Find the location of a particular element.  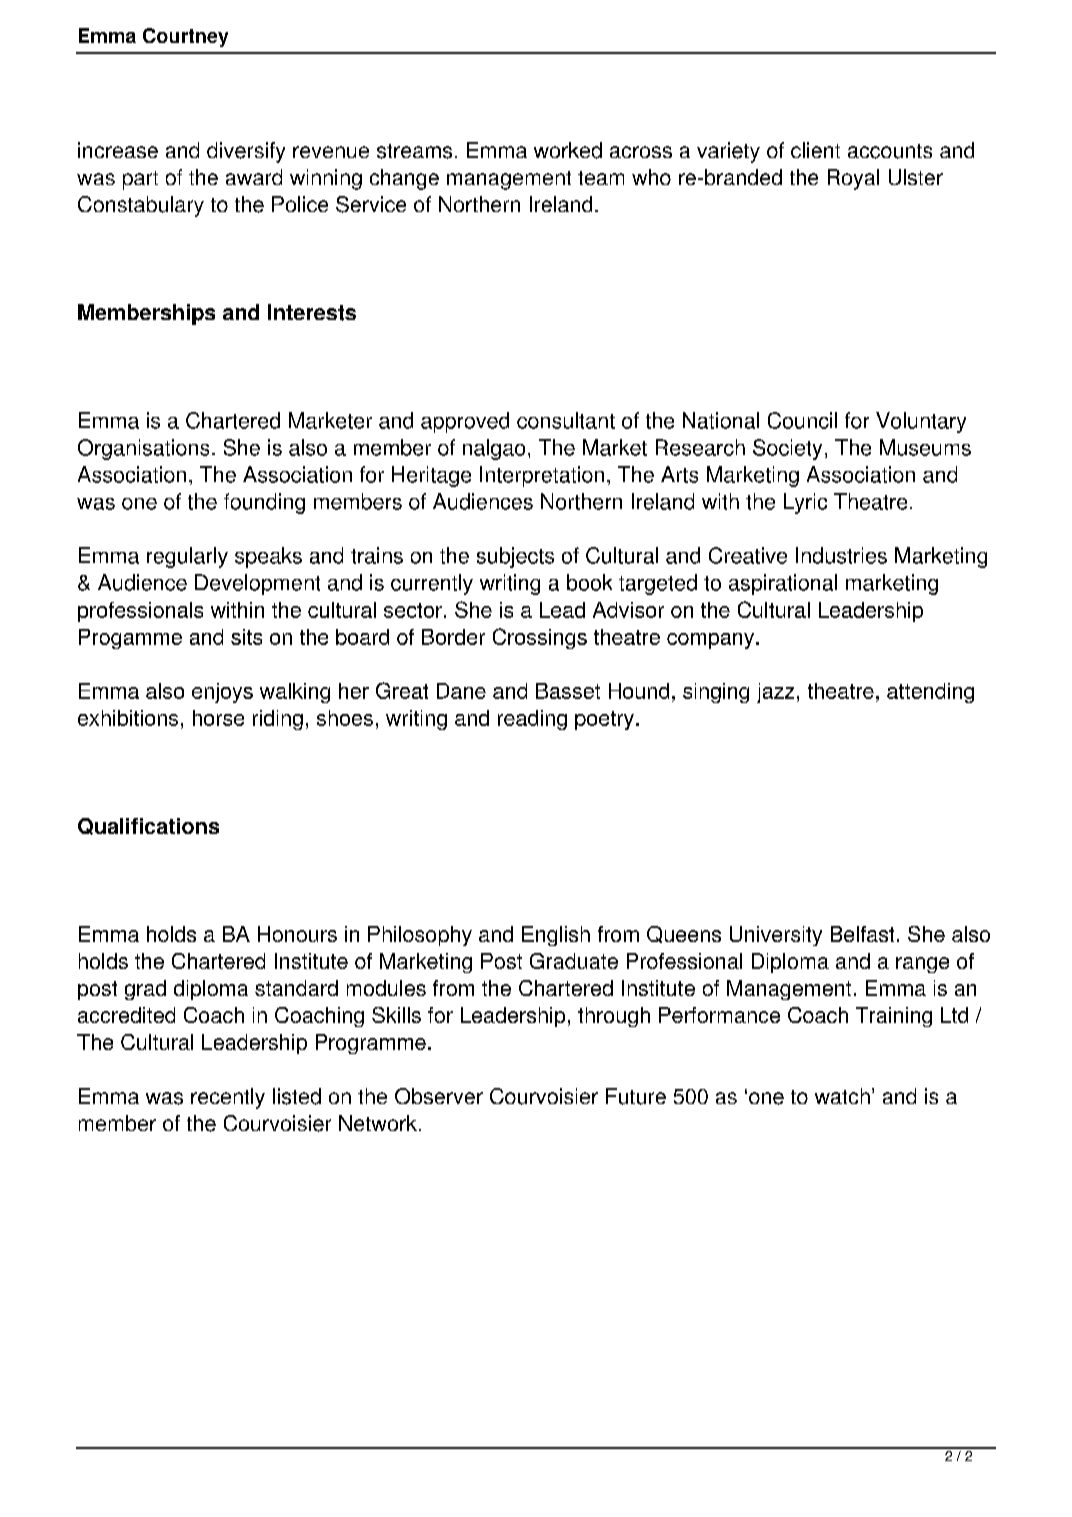

Courtney is located at coordinates (185, 37).
